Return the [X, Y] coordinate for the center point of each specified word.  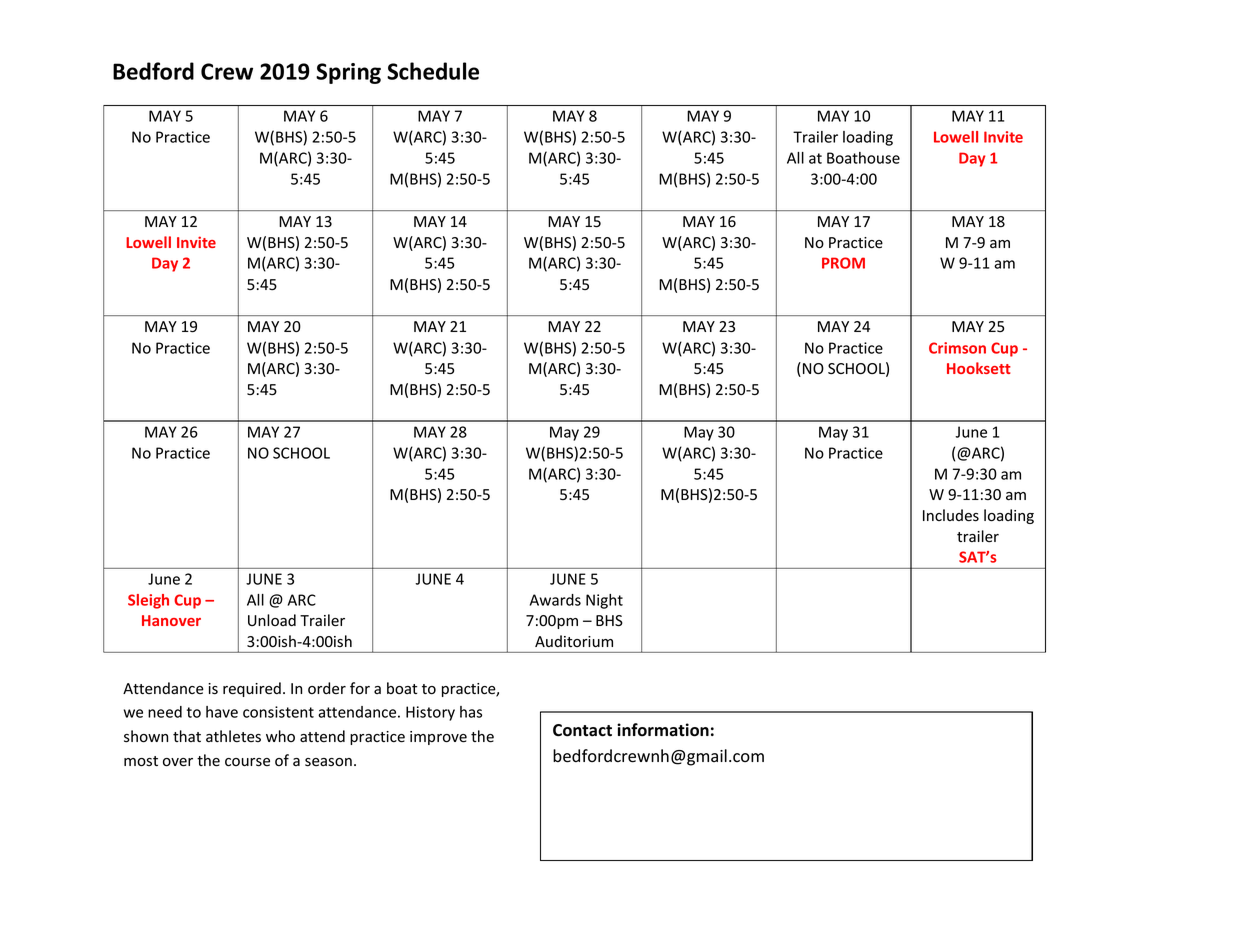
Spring [348, 73]
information [663, 730]
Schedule [433, 71]
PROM [843, 263]
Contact [582, 730]
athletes [233, 736]
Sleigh [148, 601]
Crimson [957, 348]
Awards [555, 600]
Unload [272, 620]
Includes [951, 515]
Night [604, 601]
